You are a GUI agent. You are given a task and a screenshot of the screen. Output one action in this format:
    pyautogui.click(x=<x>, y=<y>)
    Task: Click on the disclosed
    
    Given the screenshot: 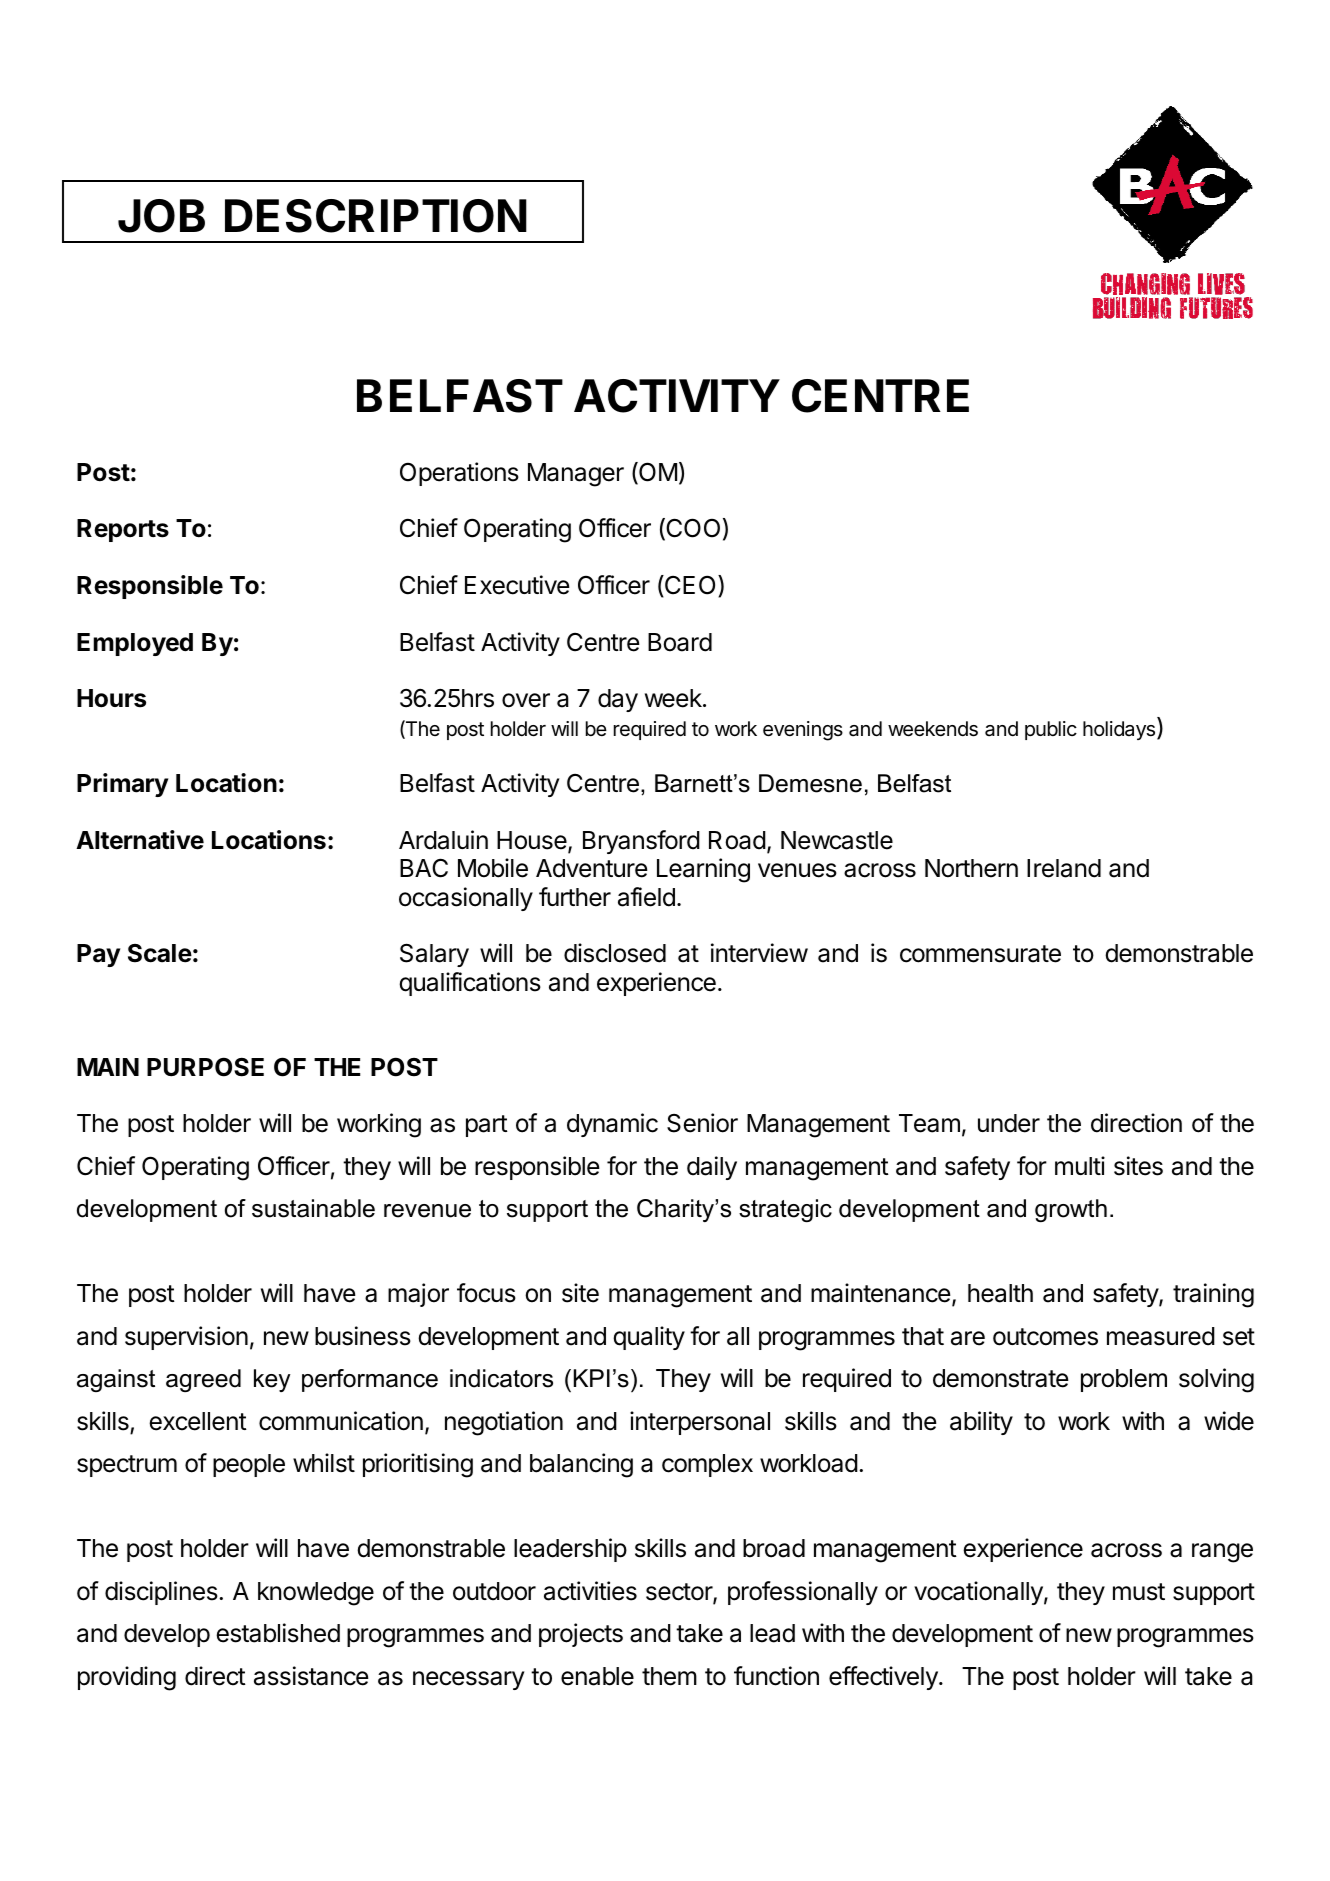 What is the action you would take?
    pyautogui.click(x=615, y=953)
